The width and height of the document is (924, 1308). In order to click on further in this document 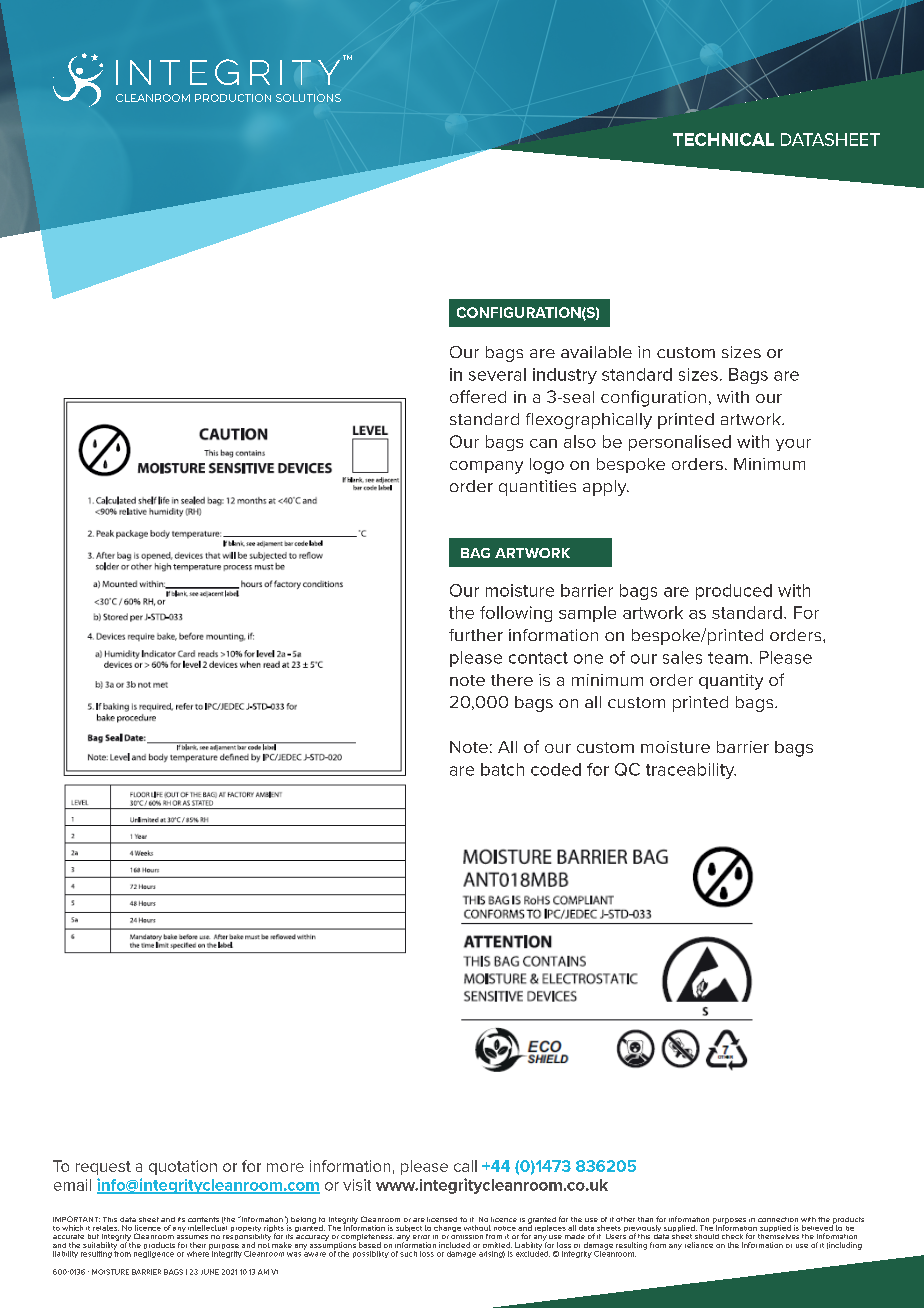, I will do `click(476, 635)`.
